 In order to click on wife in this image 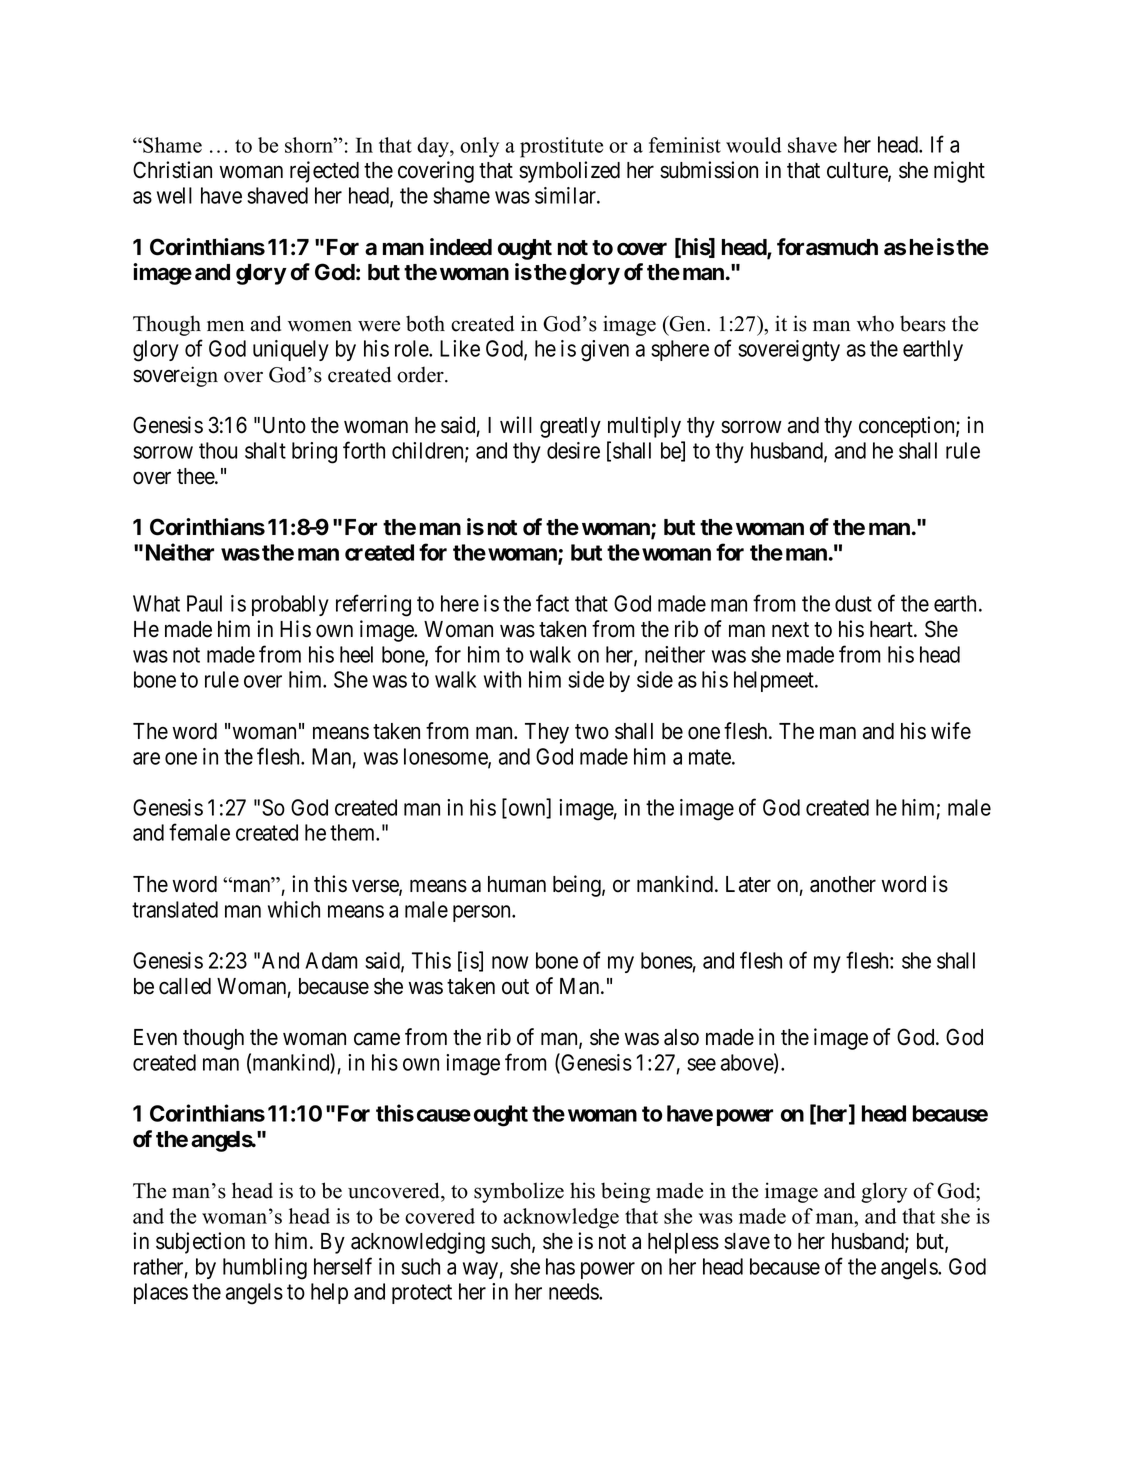, I will do `click(951, 731)`.
